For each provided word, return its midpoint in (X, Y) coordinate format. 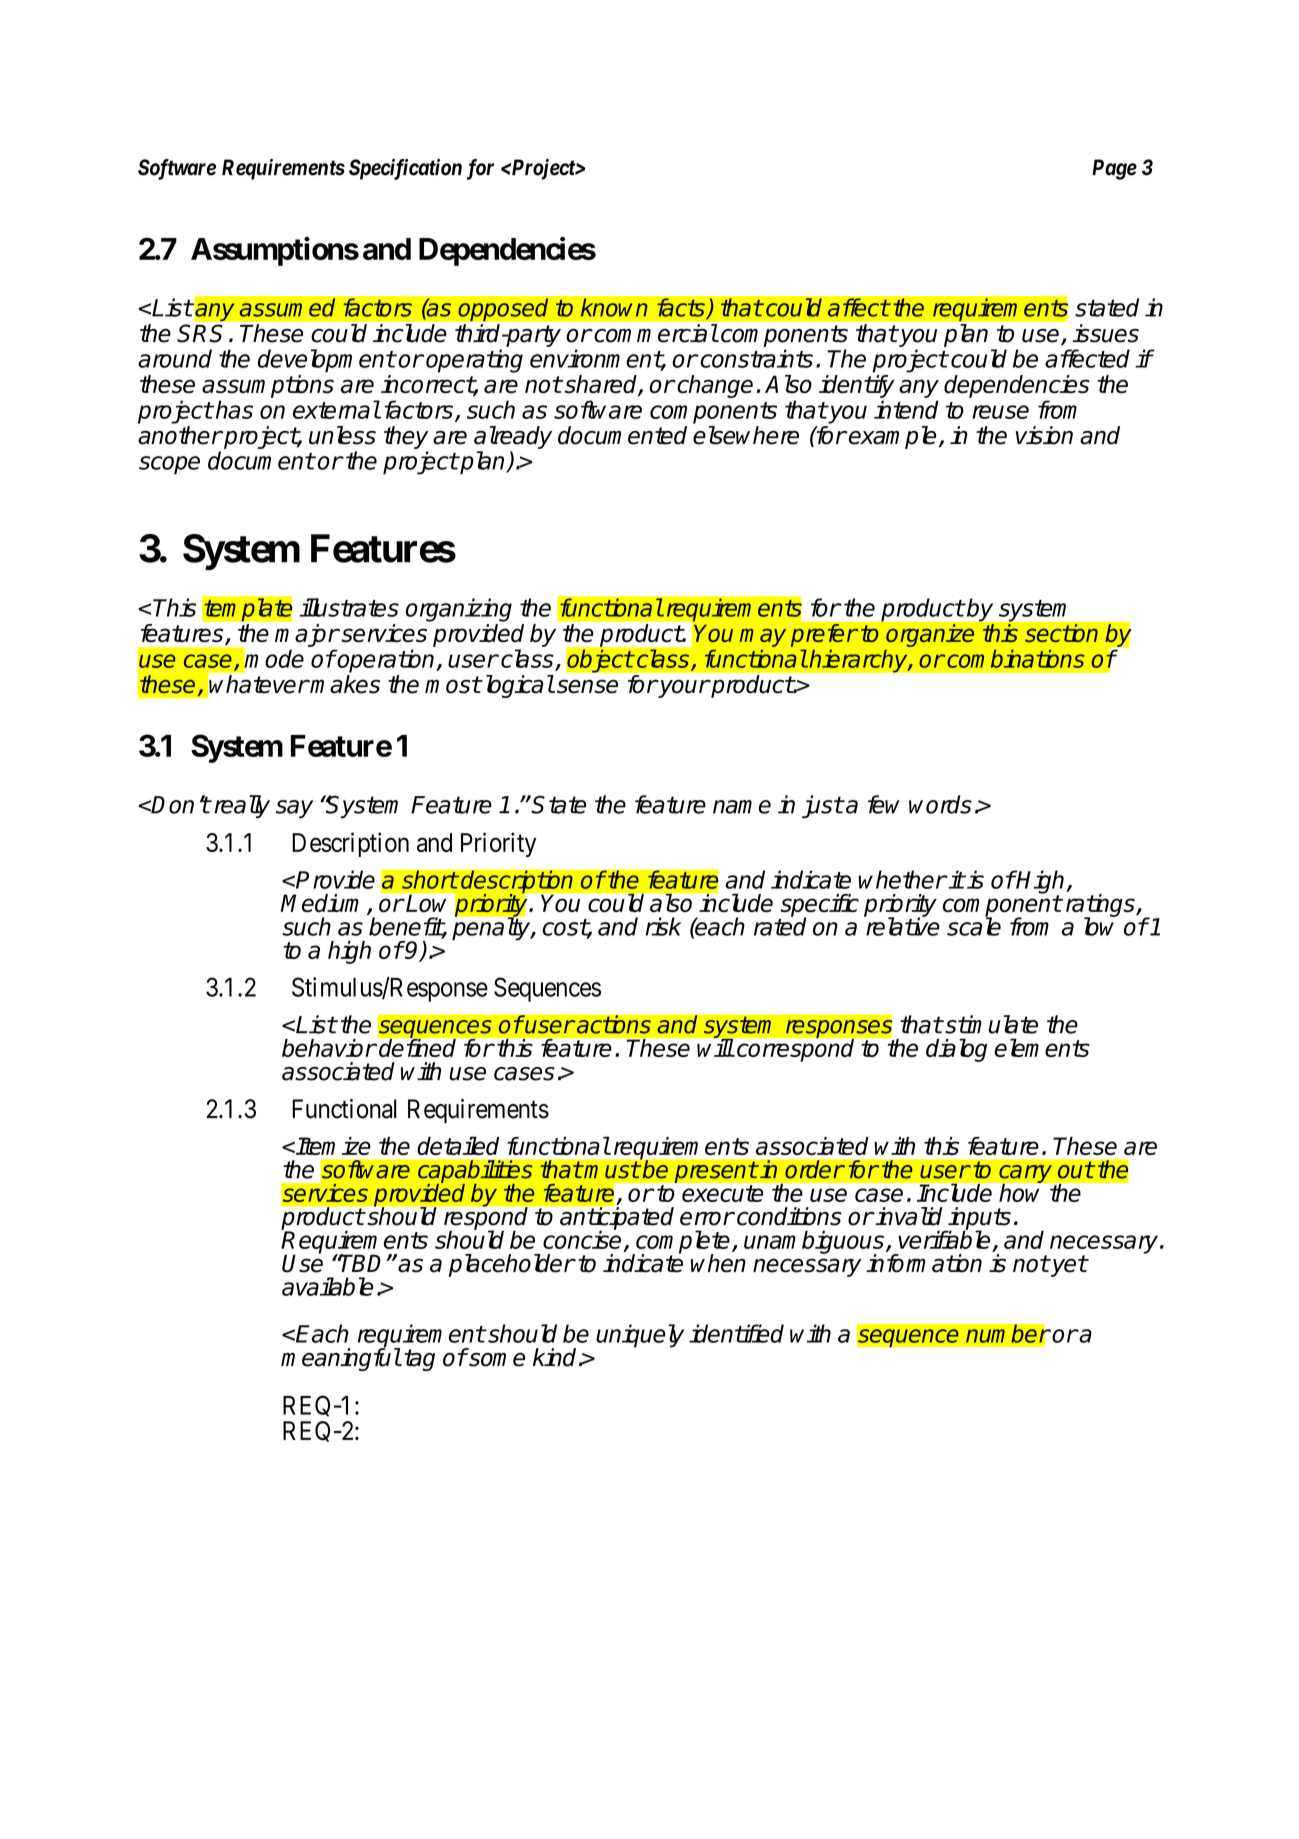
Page (1114, 169)
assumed (287, 307)
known (614, 307)
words (940, 804)
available (327, 1286)
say (294, 809)
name (742, 807)
